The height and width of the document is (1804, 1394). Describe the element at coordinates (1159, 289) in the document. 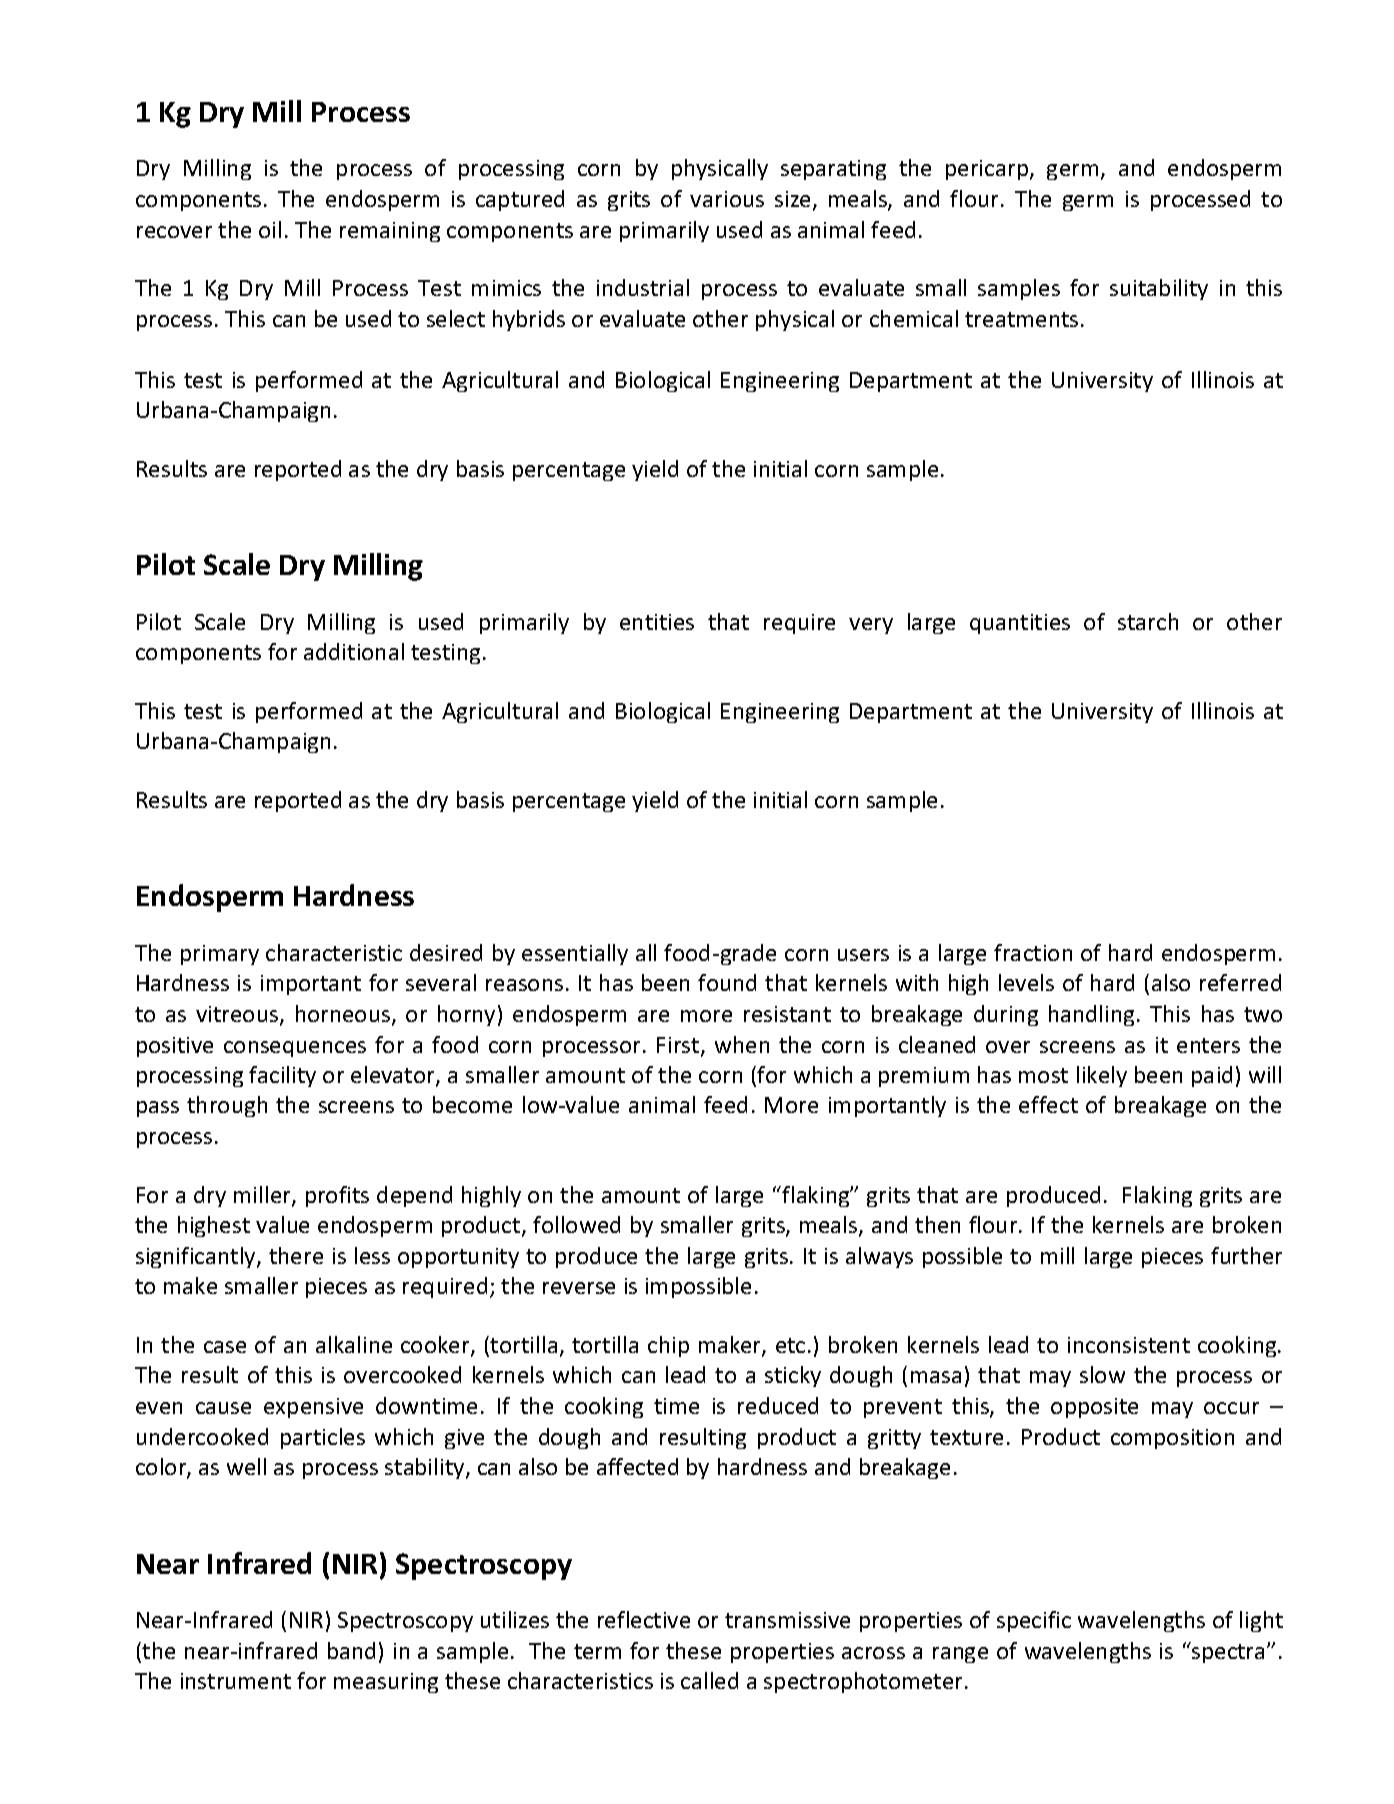

I see `suitability` at that location.
